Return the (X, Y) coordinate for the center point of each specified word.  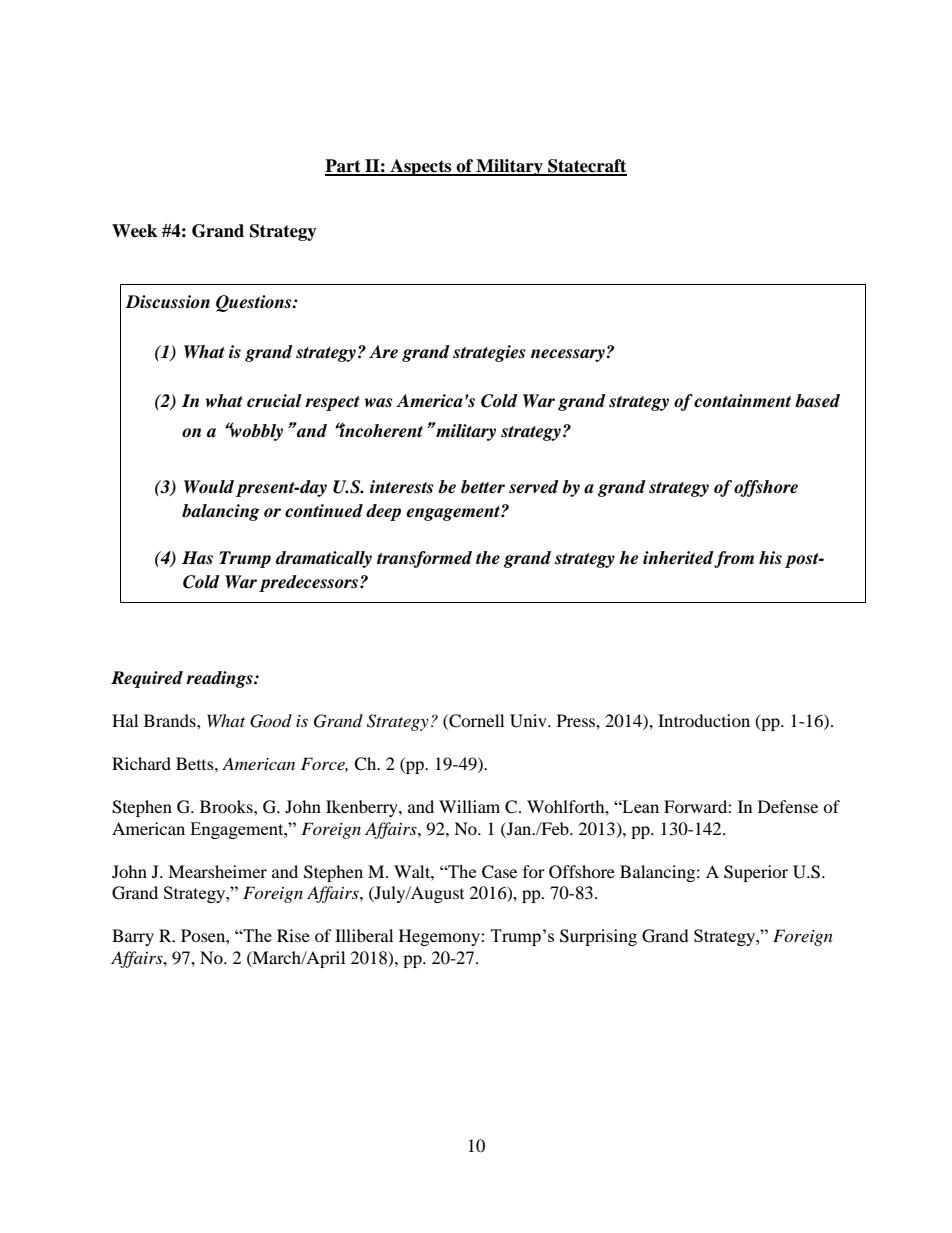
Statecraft (586, 167)
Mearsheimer (217, 871)
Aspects (421, 167)
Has (197, 557)
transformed (424, 559)
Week (134, 231)
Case (499, 872)
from (734, 559)
